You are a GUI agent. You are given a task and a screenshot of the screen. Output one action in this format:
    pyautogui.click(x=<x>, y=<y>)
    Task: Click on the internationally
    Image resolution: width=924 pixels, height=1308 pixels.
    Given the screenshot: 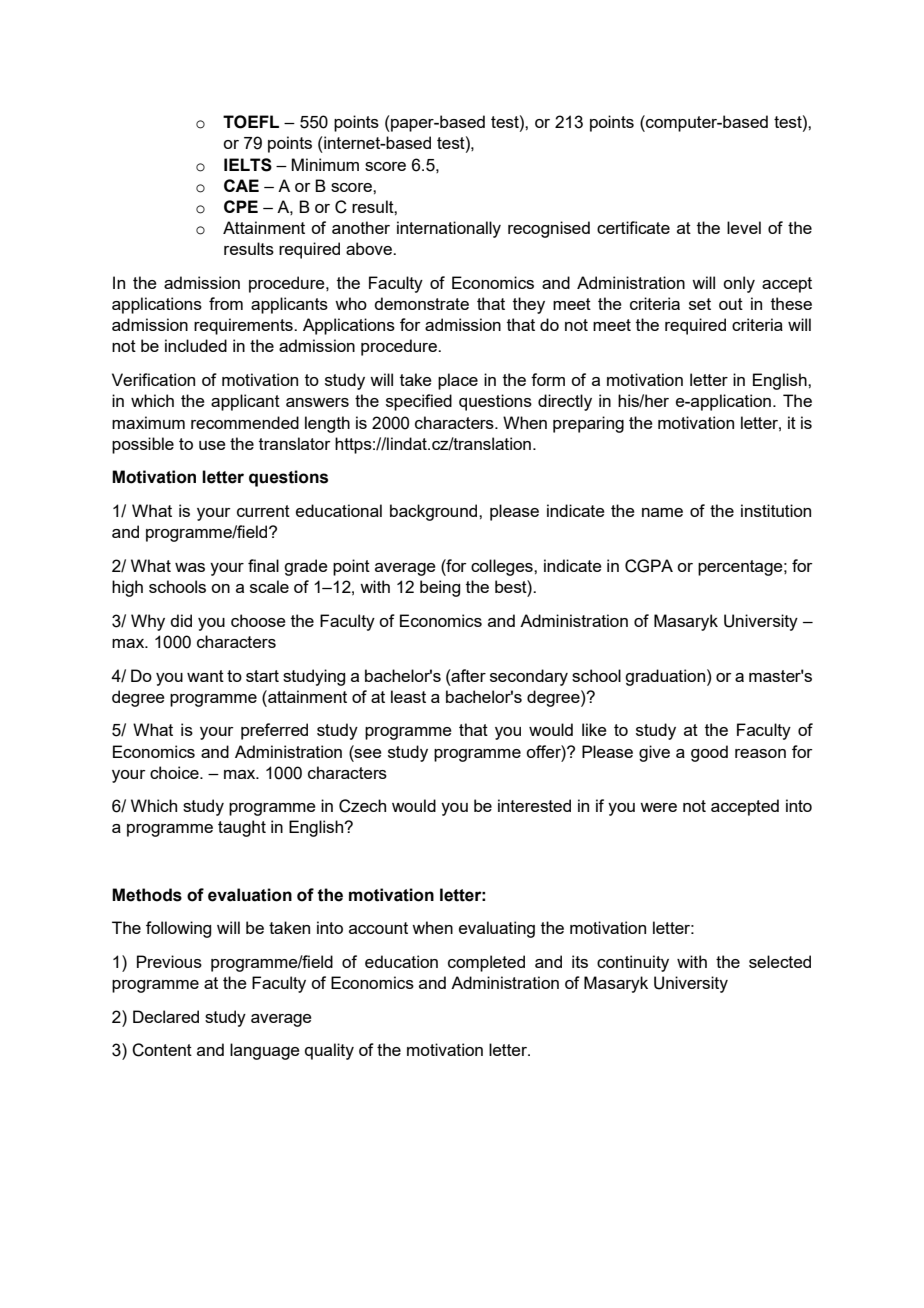 What is the action you would take?
    pyautogui.click(x=449, y=229)
